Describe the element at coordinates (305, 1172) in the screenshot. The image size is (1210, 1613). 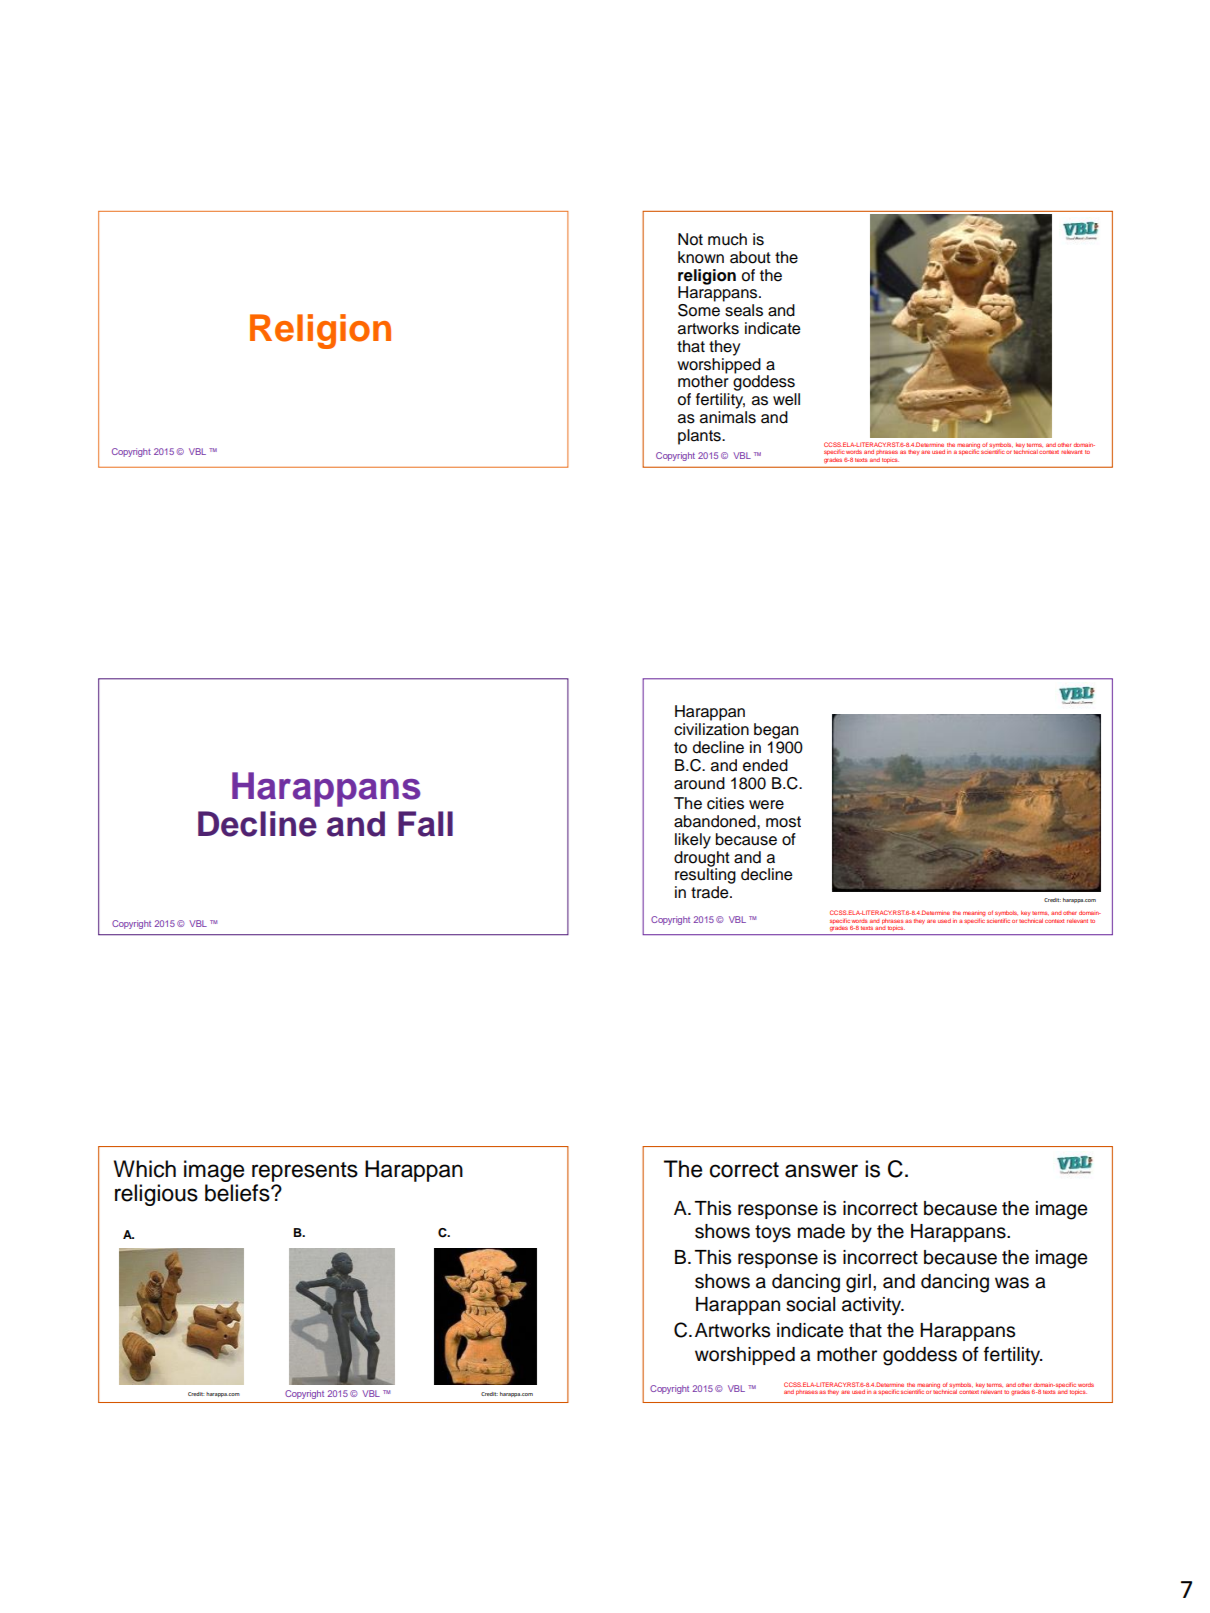
I see `represents` at that location.
